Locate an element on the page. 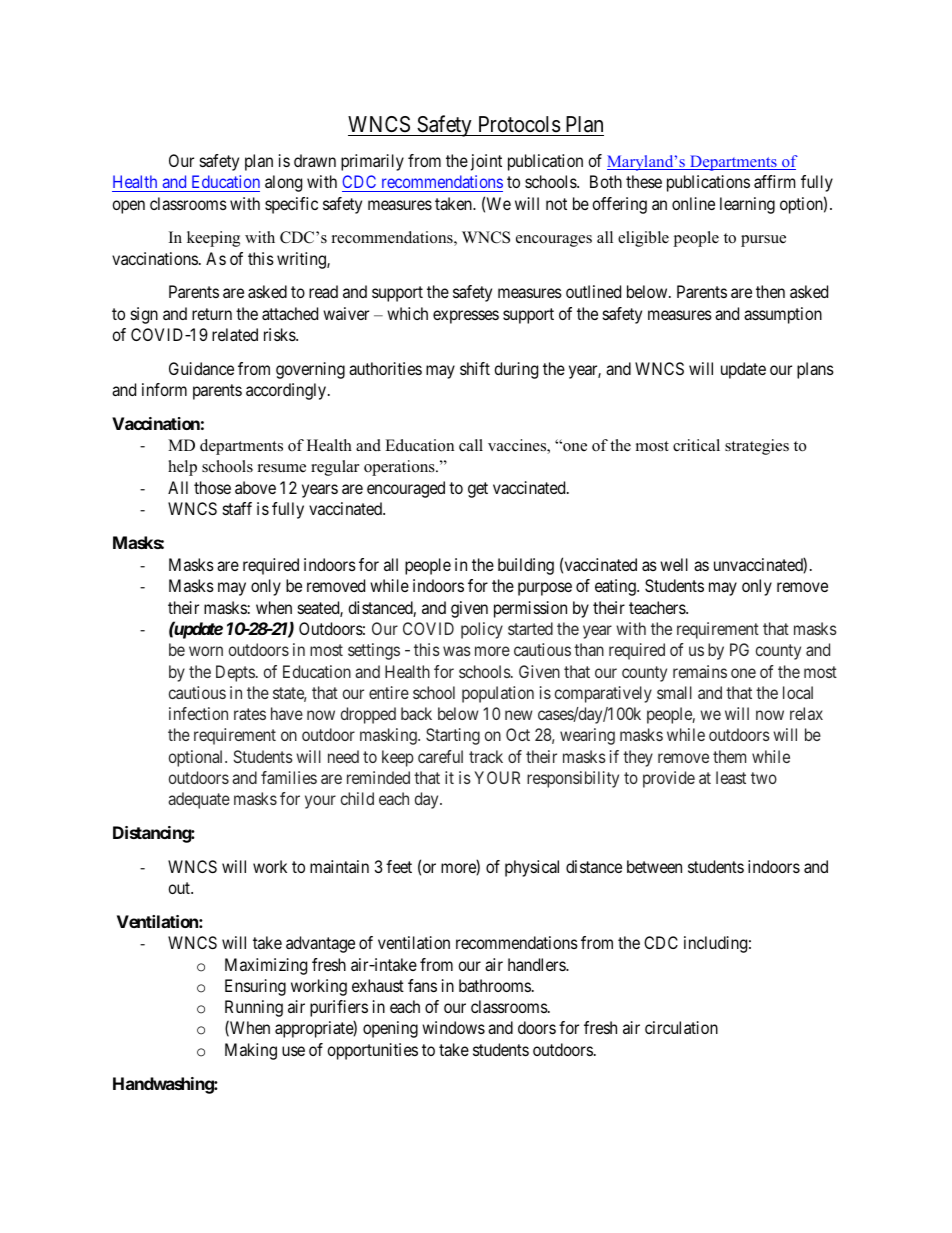 Image resolution: width=952 pixels, height=1233 pixels. physical is located at coordinates (532, 868).
